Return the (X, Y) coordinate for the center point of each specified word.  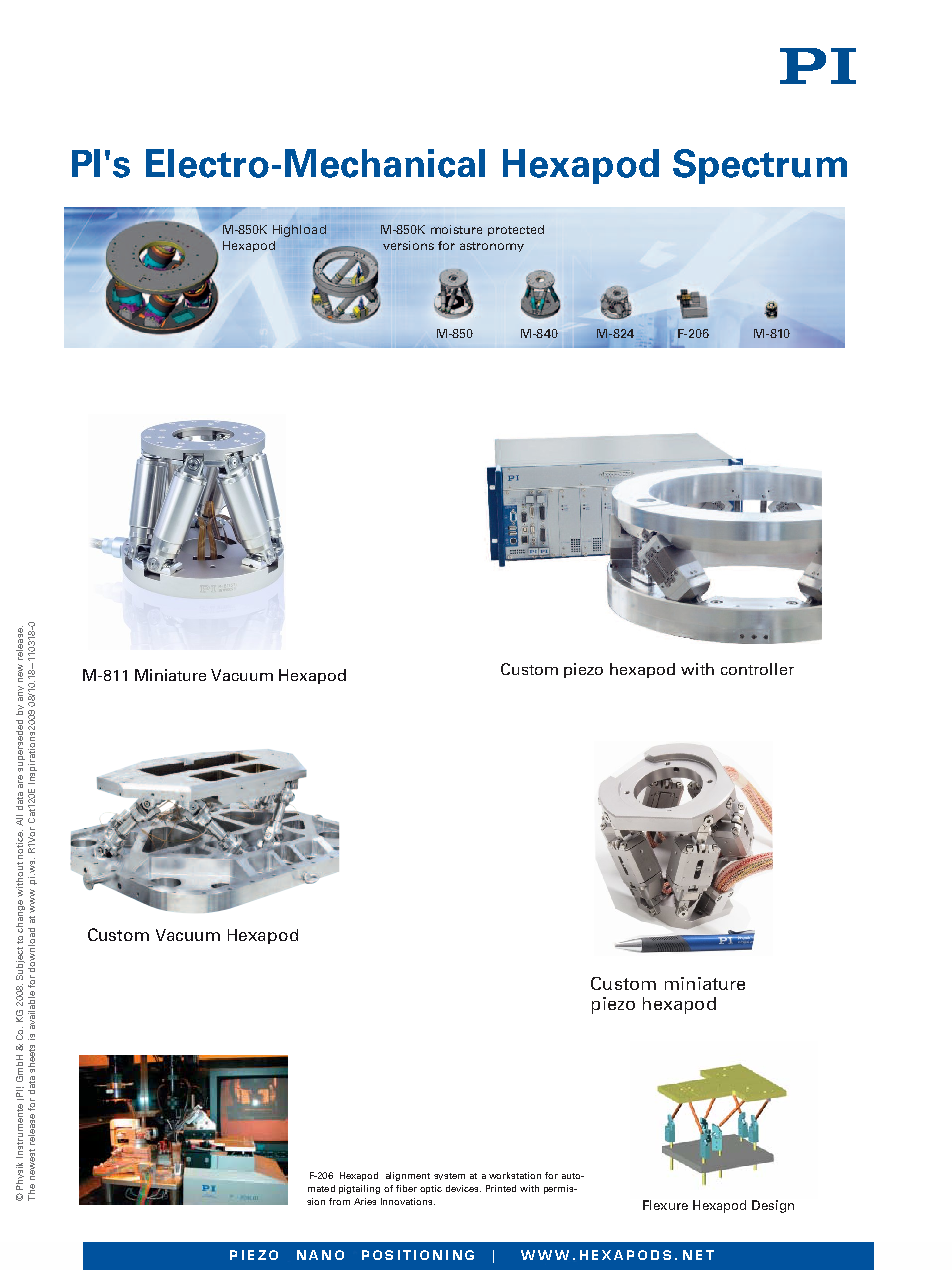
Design (773, 1206)
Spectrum (760, 166)
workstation (515, 1175)
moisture (456, 229)
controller (757, 669)
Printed (501, 1188)
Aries (365, 1201)
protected (516, 230)
